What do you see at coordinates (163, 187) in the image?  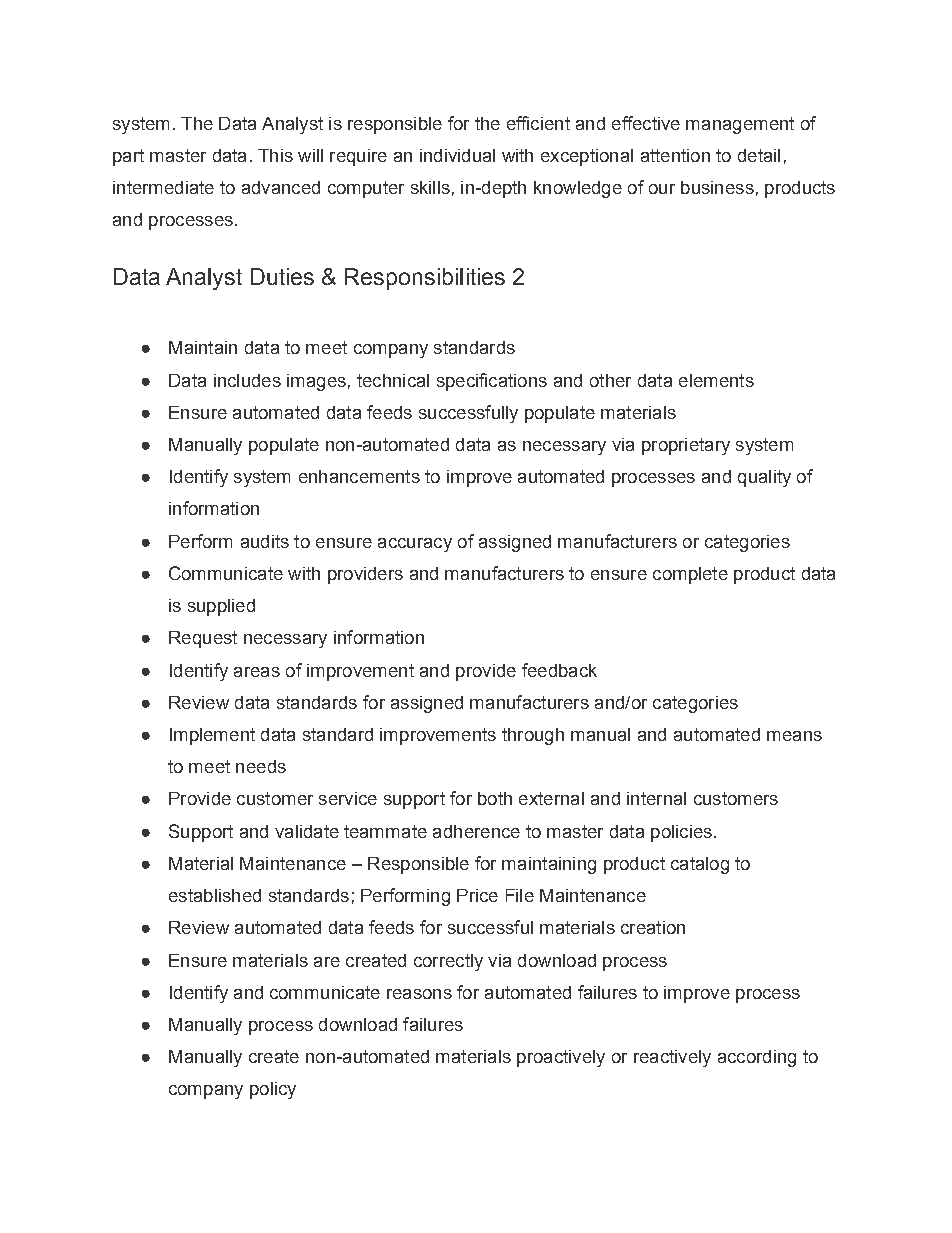 I see `intermediate` at bounding box center [163, 187].
